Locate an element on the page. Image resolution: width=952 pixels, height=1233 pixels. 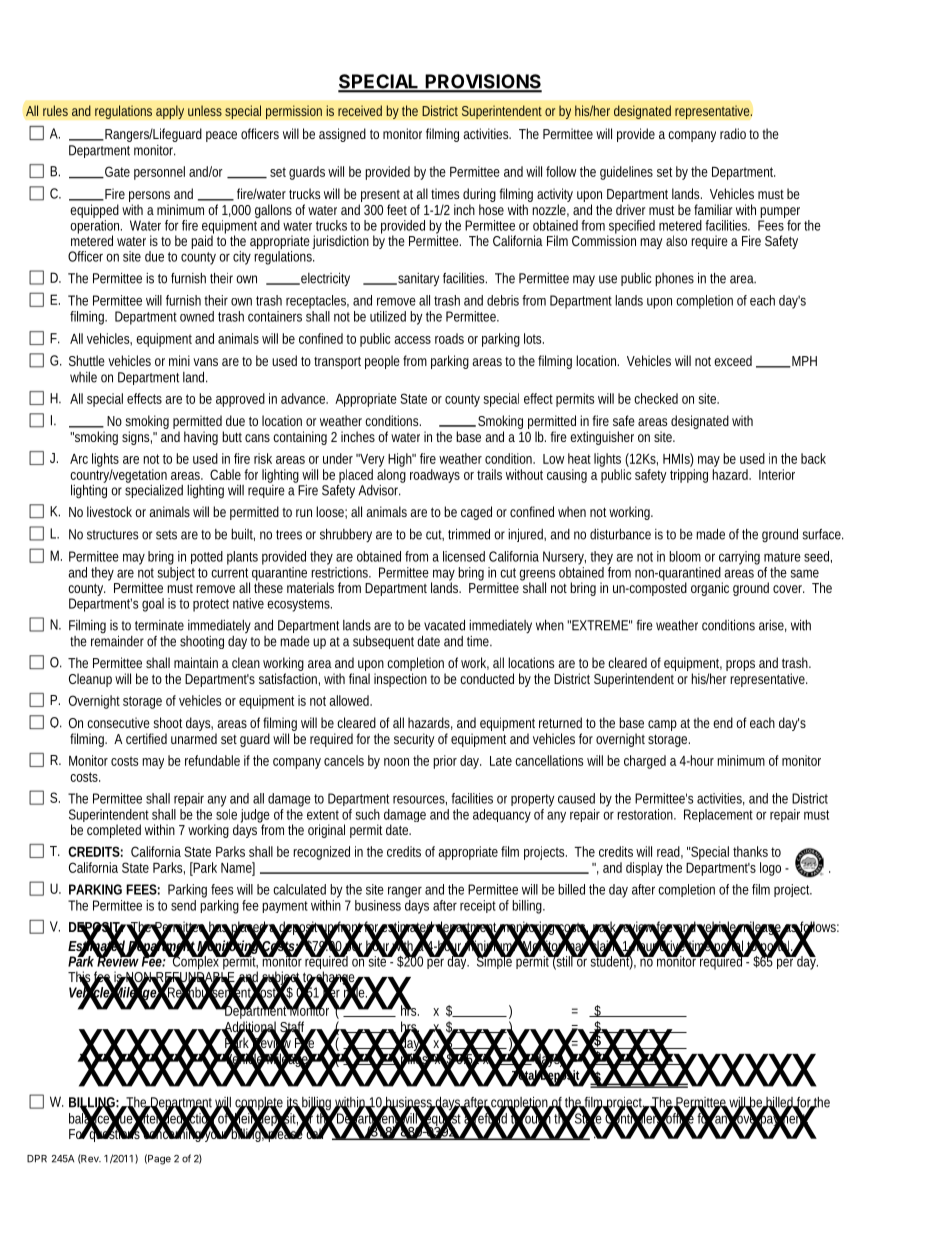
radio is located at coordinates (733, 133).
